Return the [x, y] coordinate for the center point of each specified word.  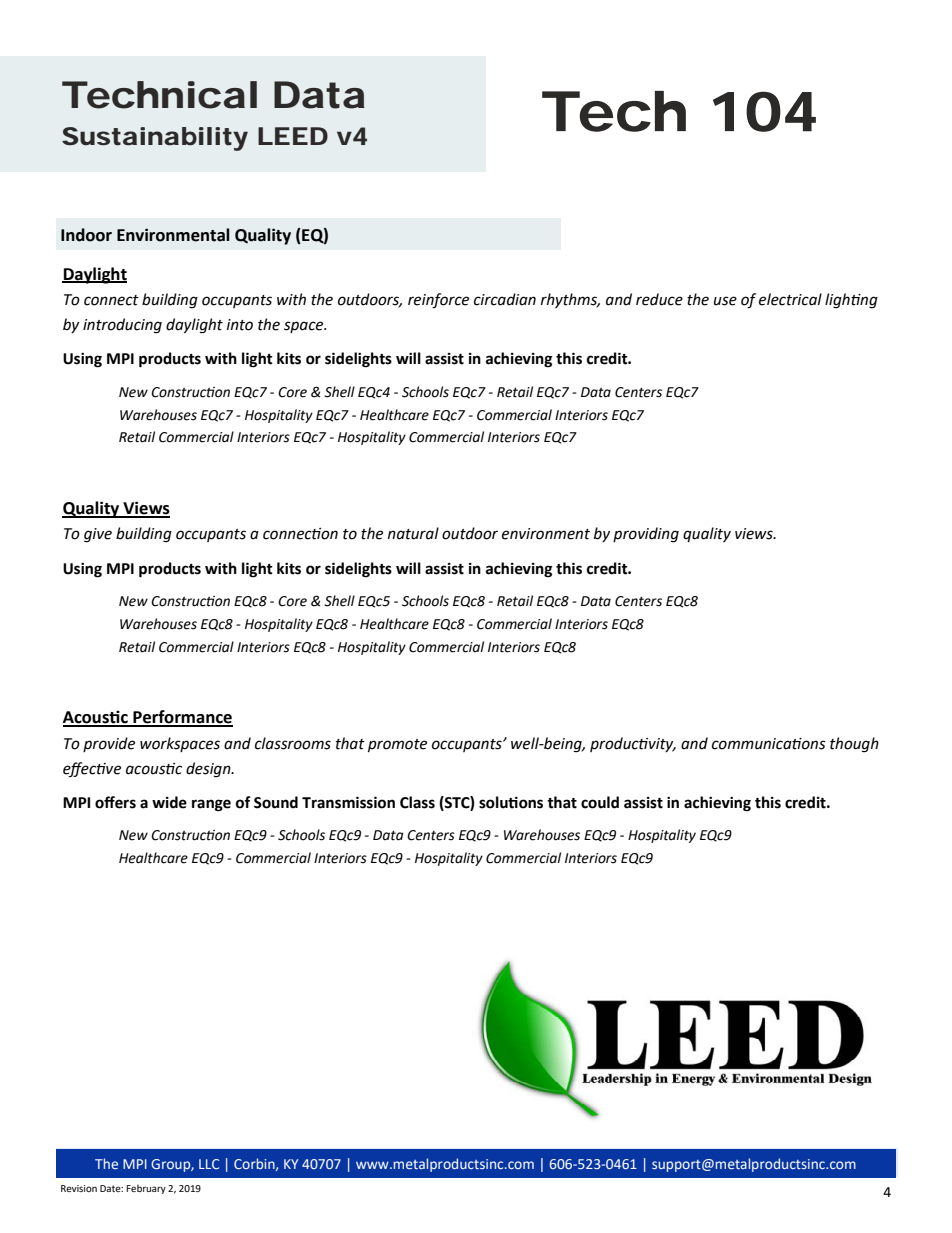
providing [646, 535]
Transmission [348, 802]
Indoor [86, 235]
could [600, 802]
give [98, 535]
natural [413, 533]
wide [169, 802]
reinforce [438, 301]
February [146, 1189]
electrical [790, 299]
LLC [209, 1164]
